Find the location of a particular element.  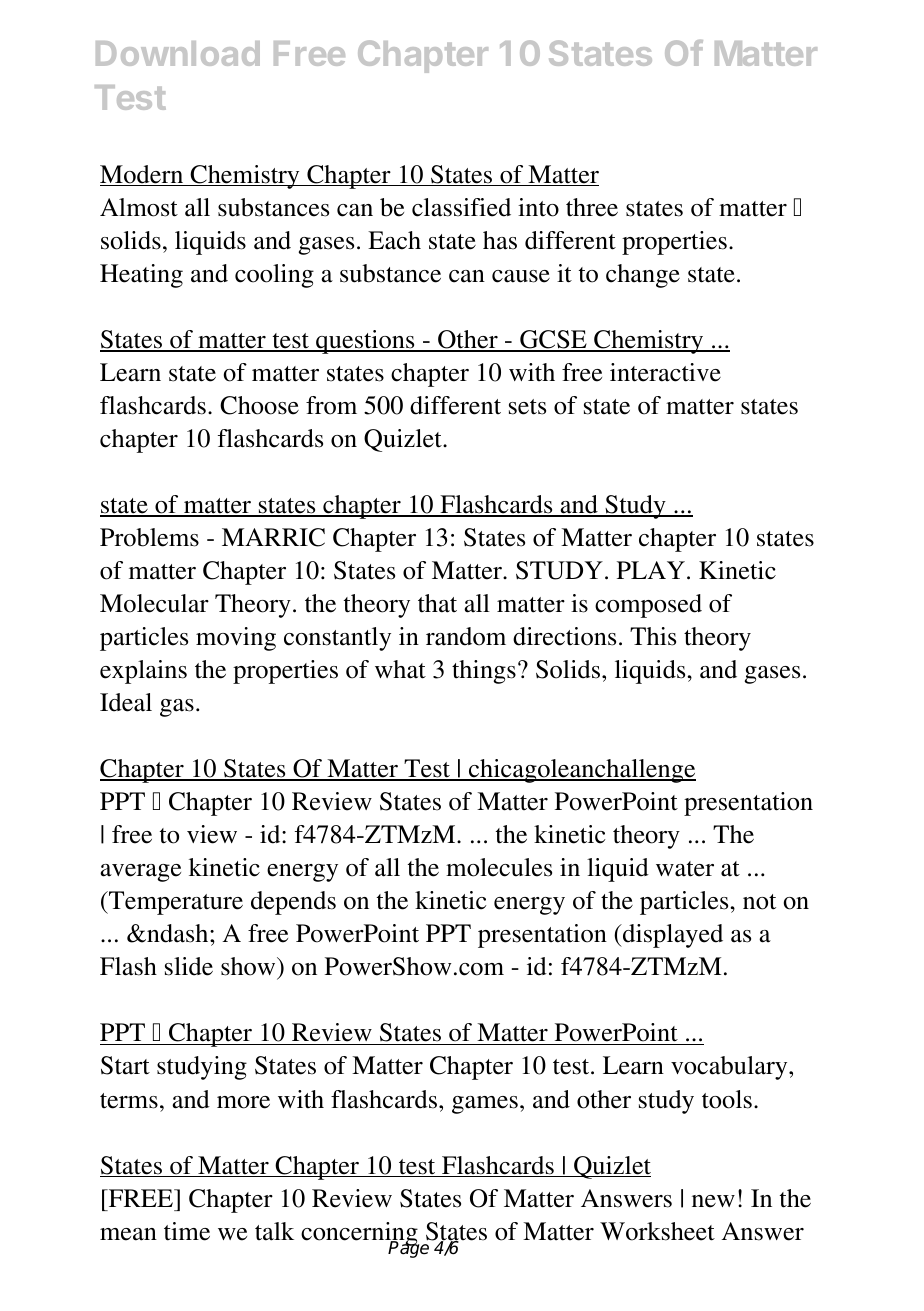

concerning is located at coordinates (360, 1235).
